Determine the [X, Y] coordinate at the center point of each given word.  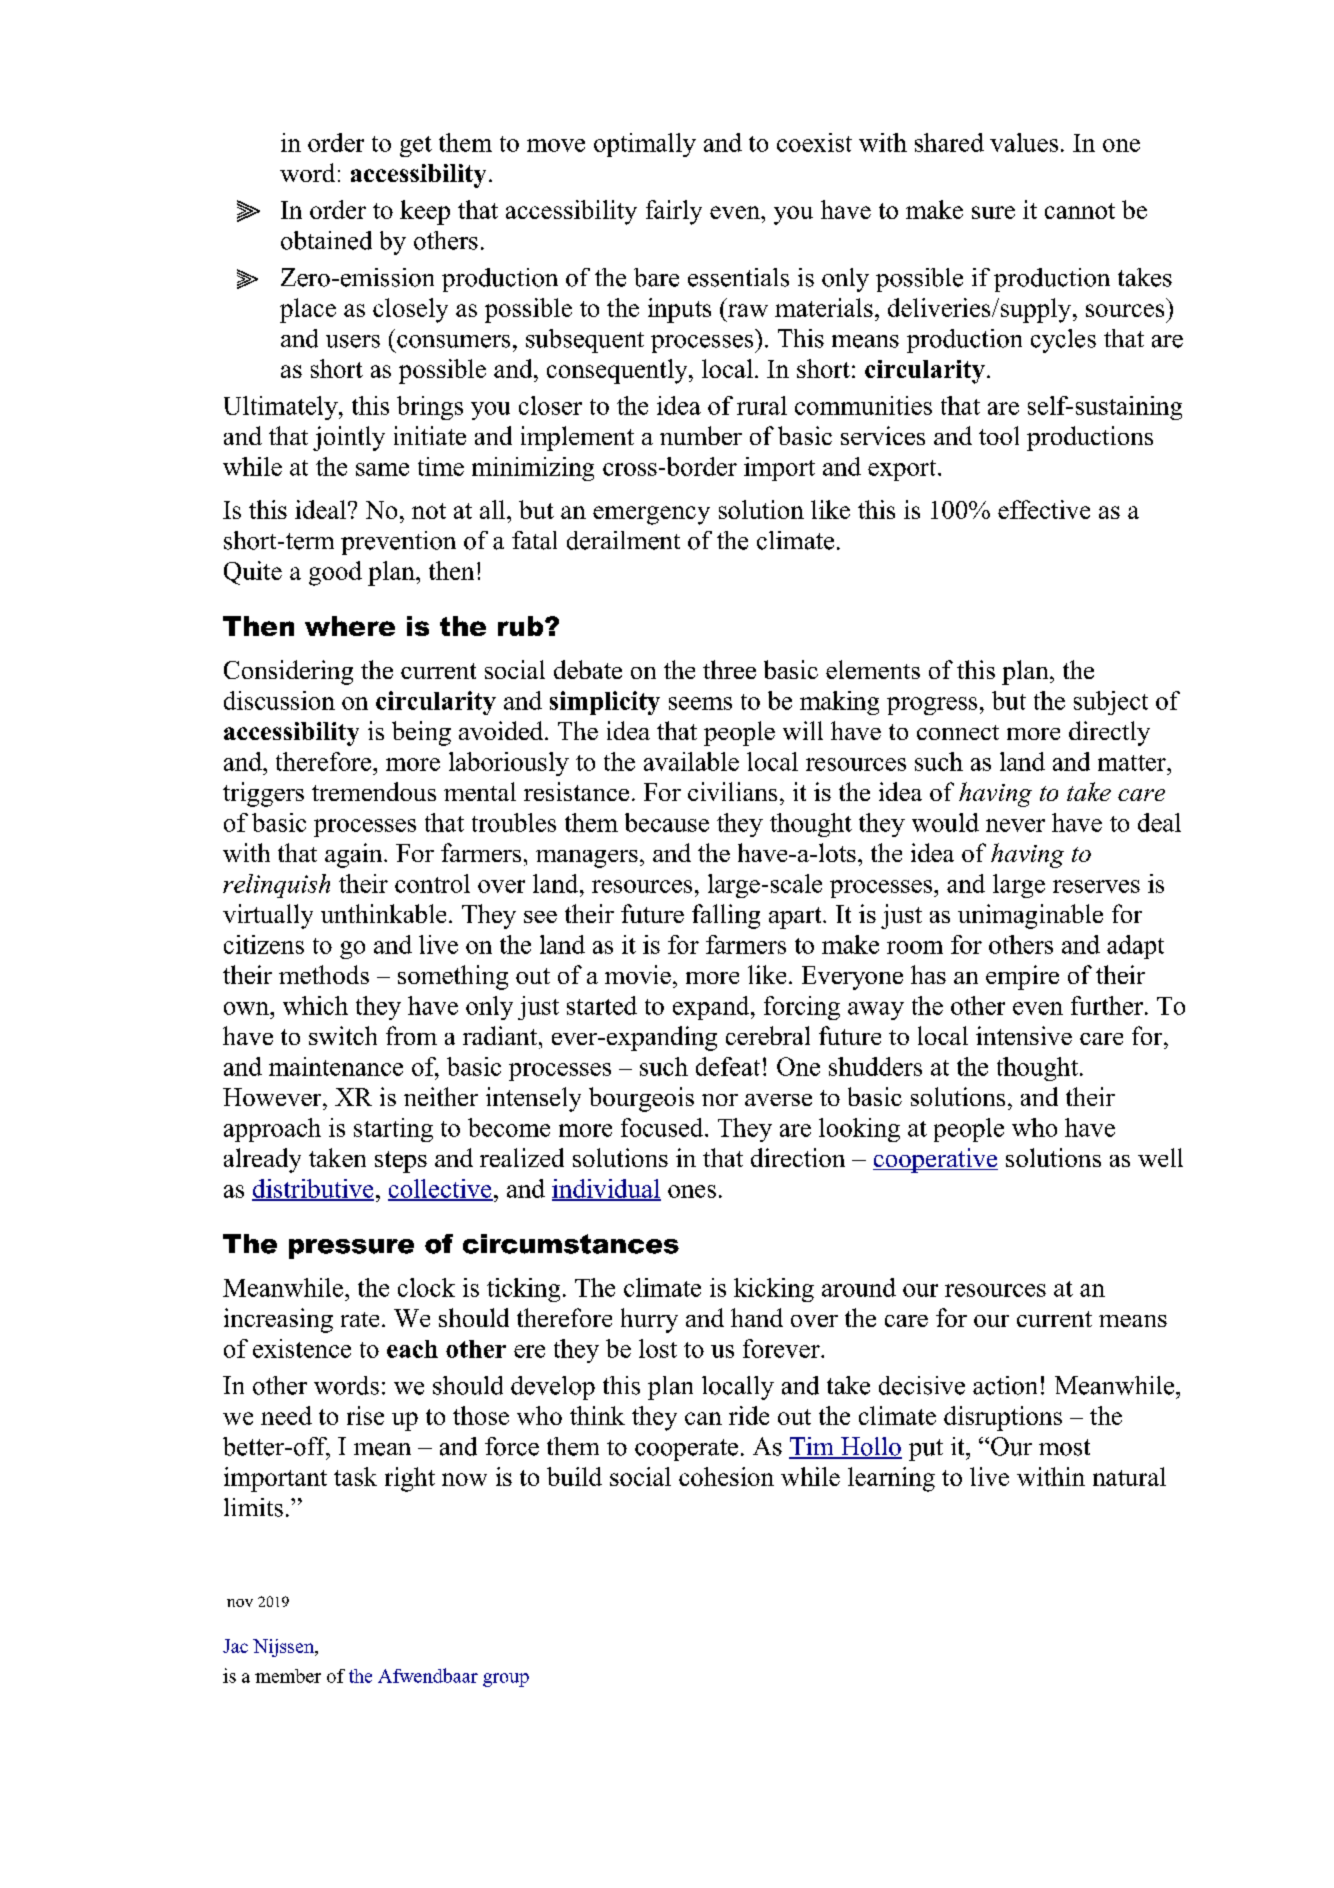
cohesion [726, 1476]
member [288, 1676]
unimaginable [1030, 916]
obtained [326, 240]
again [355, 855]
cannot [1080, 211]
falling [726, 916]
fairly [674, 212]
